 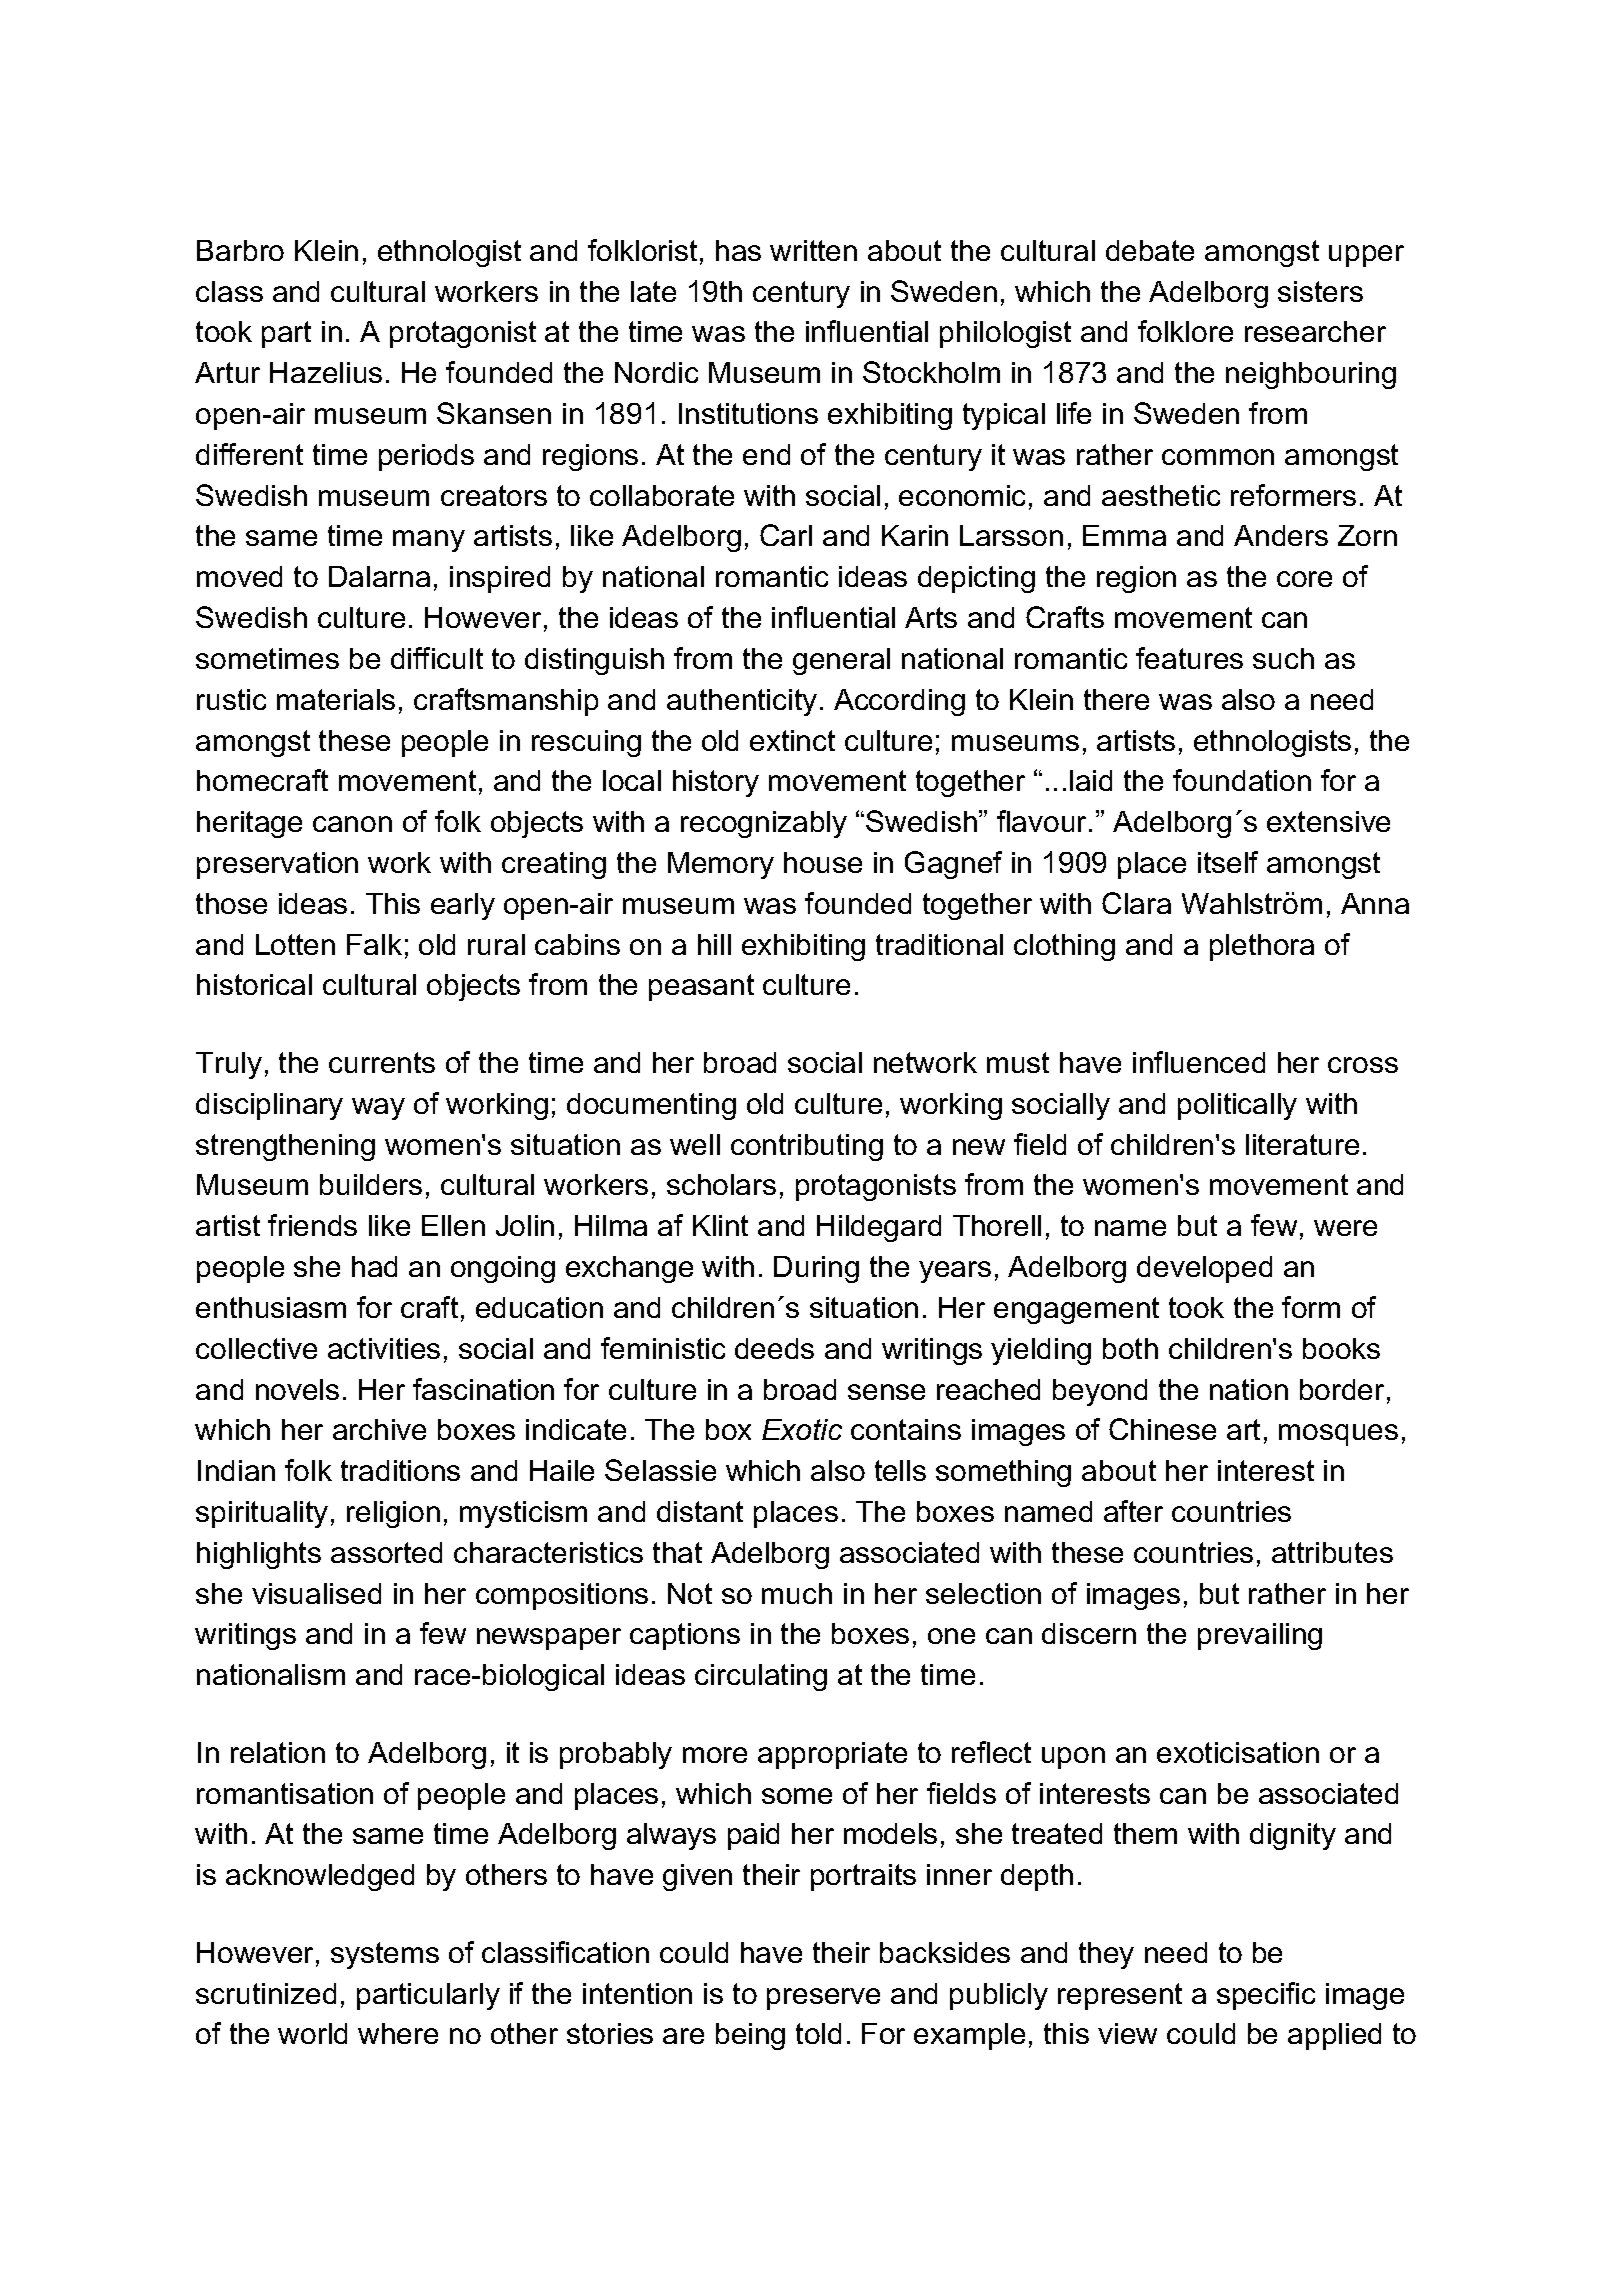 What do you see at coordinates (1237, 1106) in the image?
I see `politically` at bounding box center [1237, 1106].
